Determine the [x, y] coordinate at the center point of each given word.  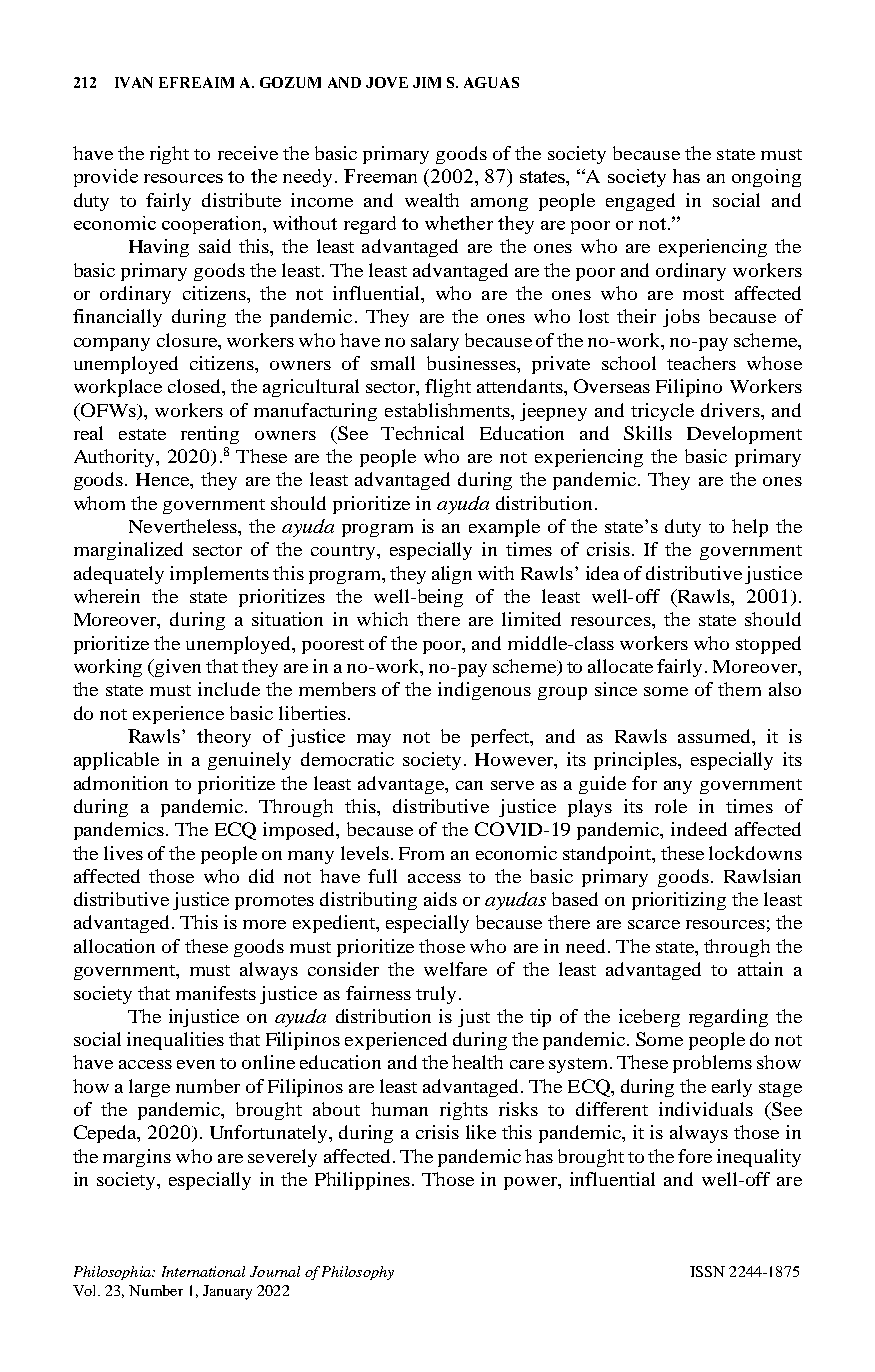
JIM [427, 82]
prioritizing [679, 901]
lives [123, 853]
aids [440, 899]
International [203, 1271]
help [750, 528]
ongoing [766, 178]
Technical [422, 433]
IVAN [134, 82]
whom [99, 503]
